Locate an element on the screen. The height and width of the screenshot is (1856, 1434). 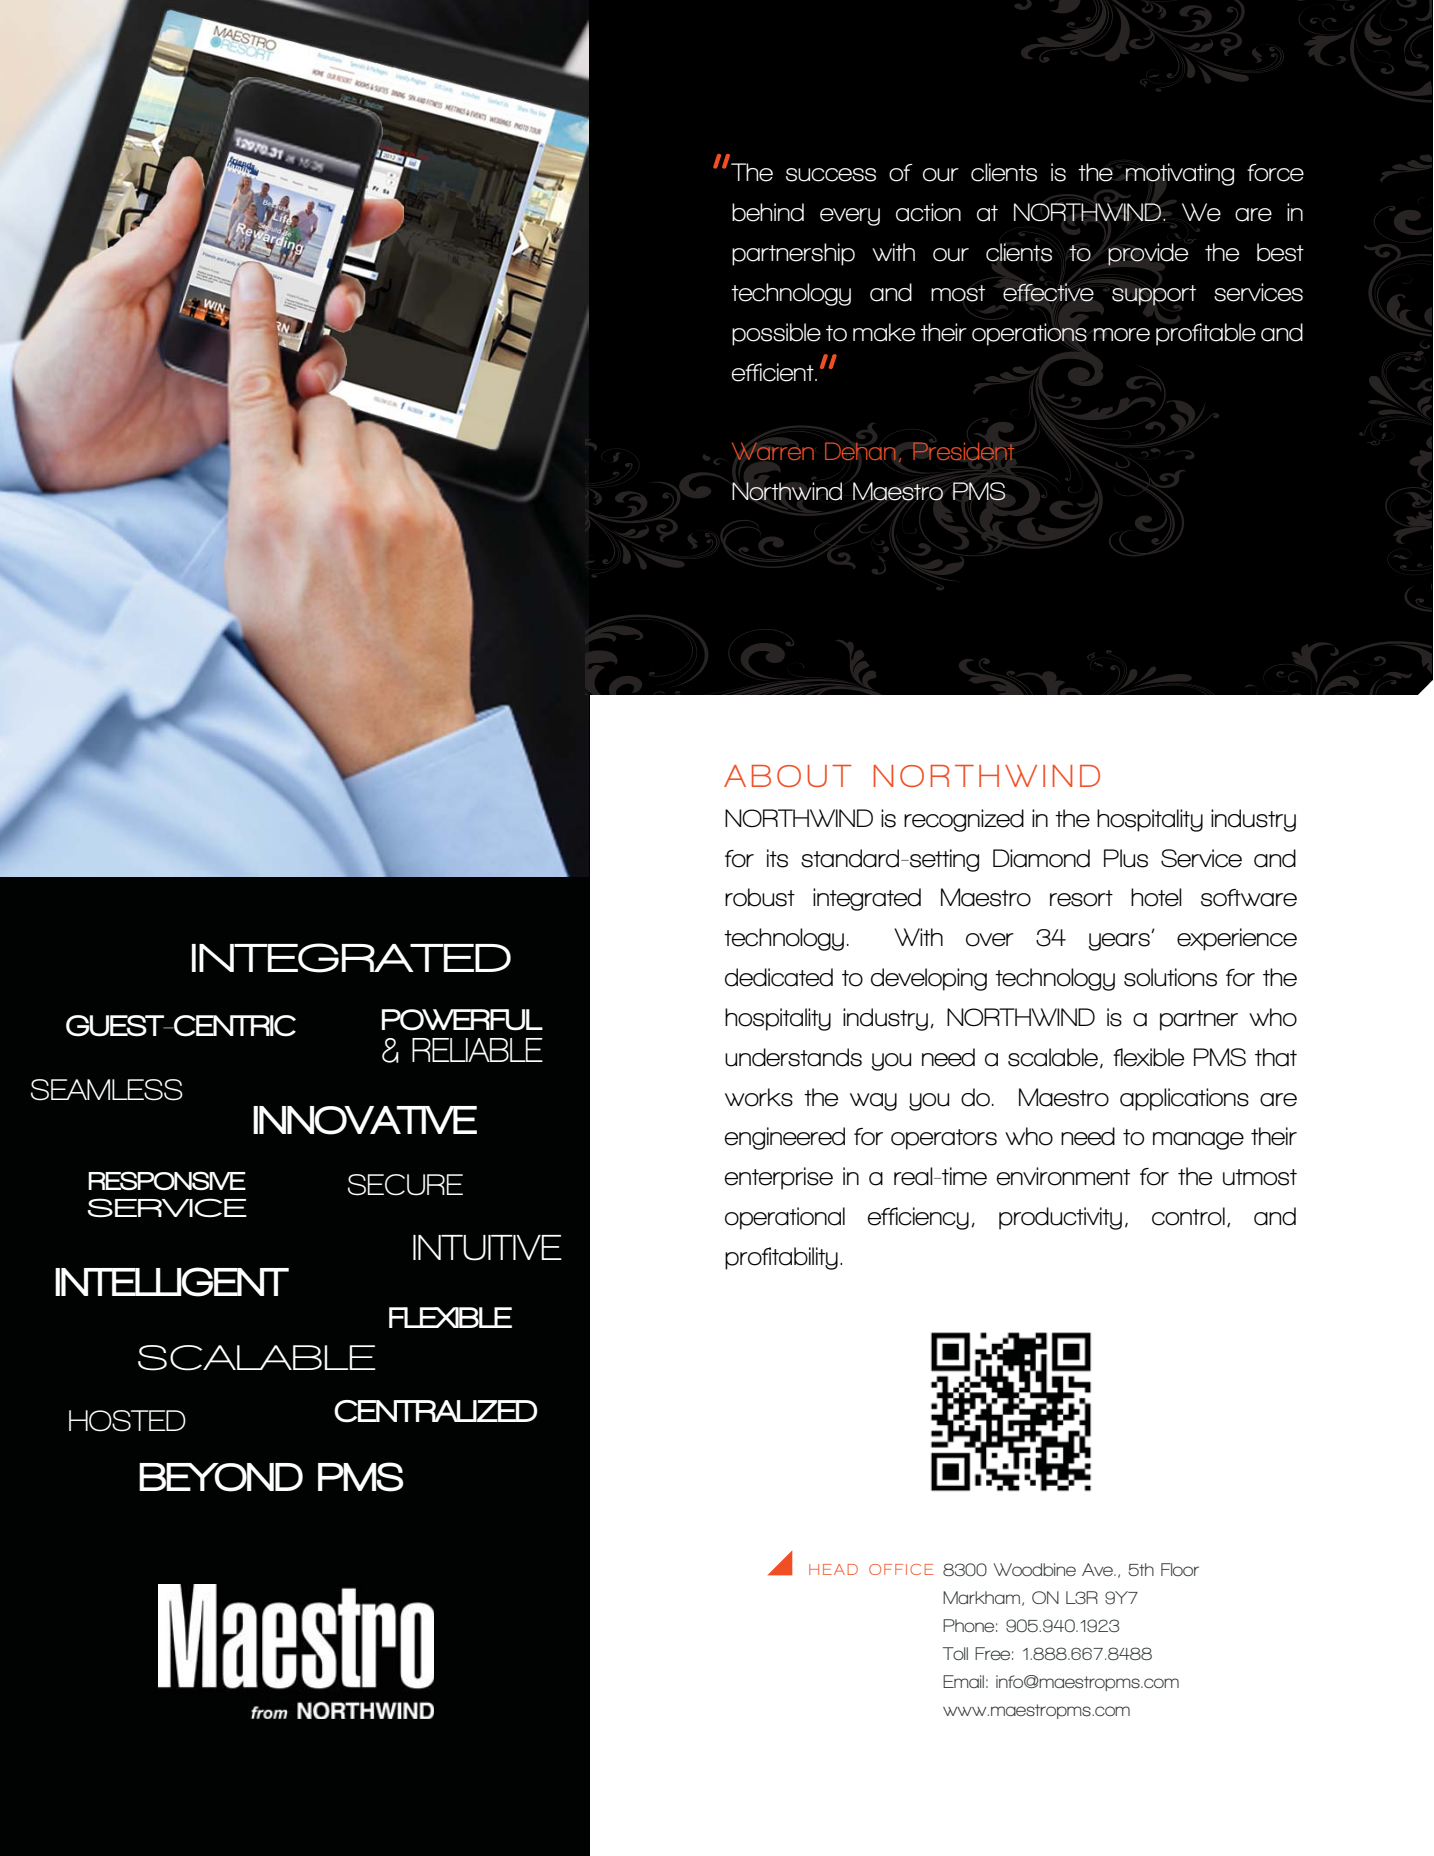
provide is located at coordinates (1148, 254).
